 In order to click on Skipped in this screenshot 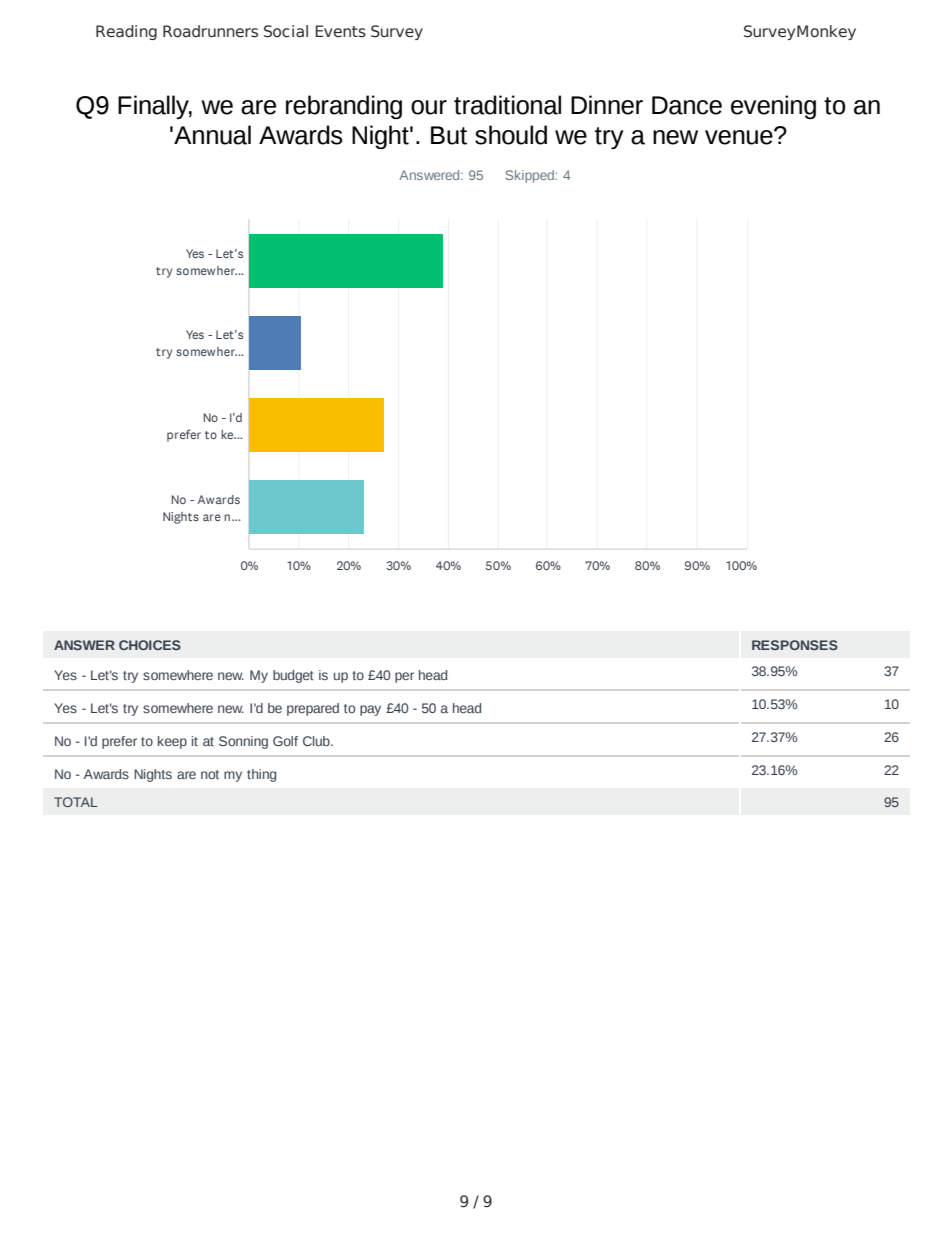, I will do `click(530, 176)`.
